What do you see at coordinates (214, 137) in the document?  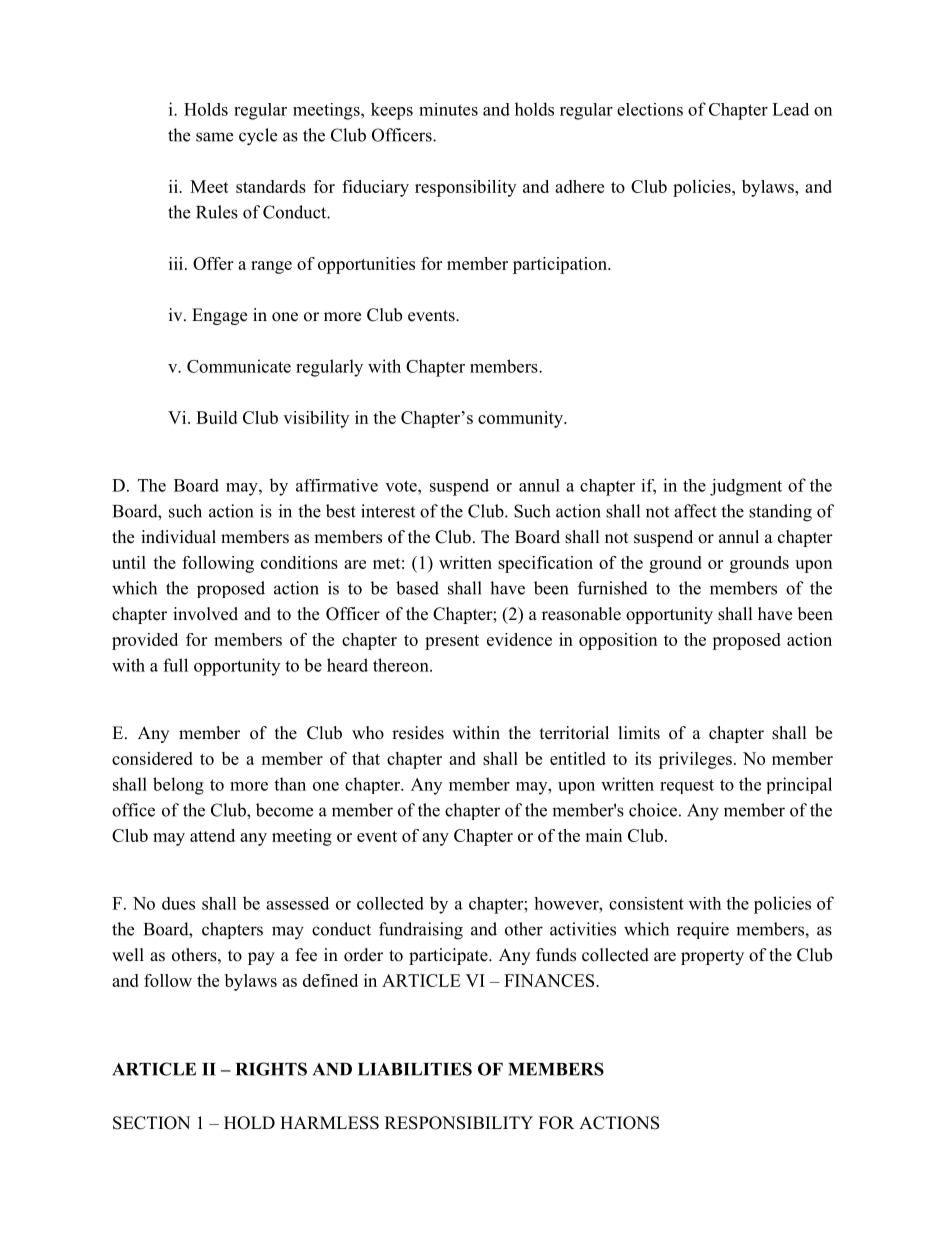 I see `same` at bounding box center [214, 137].
